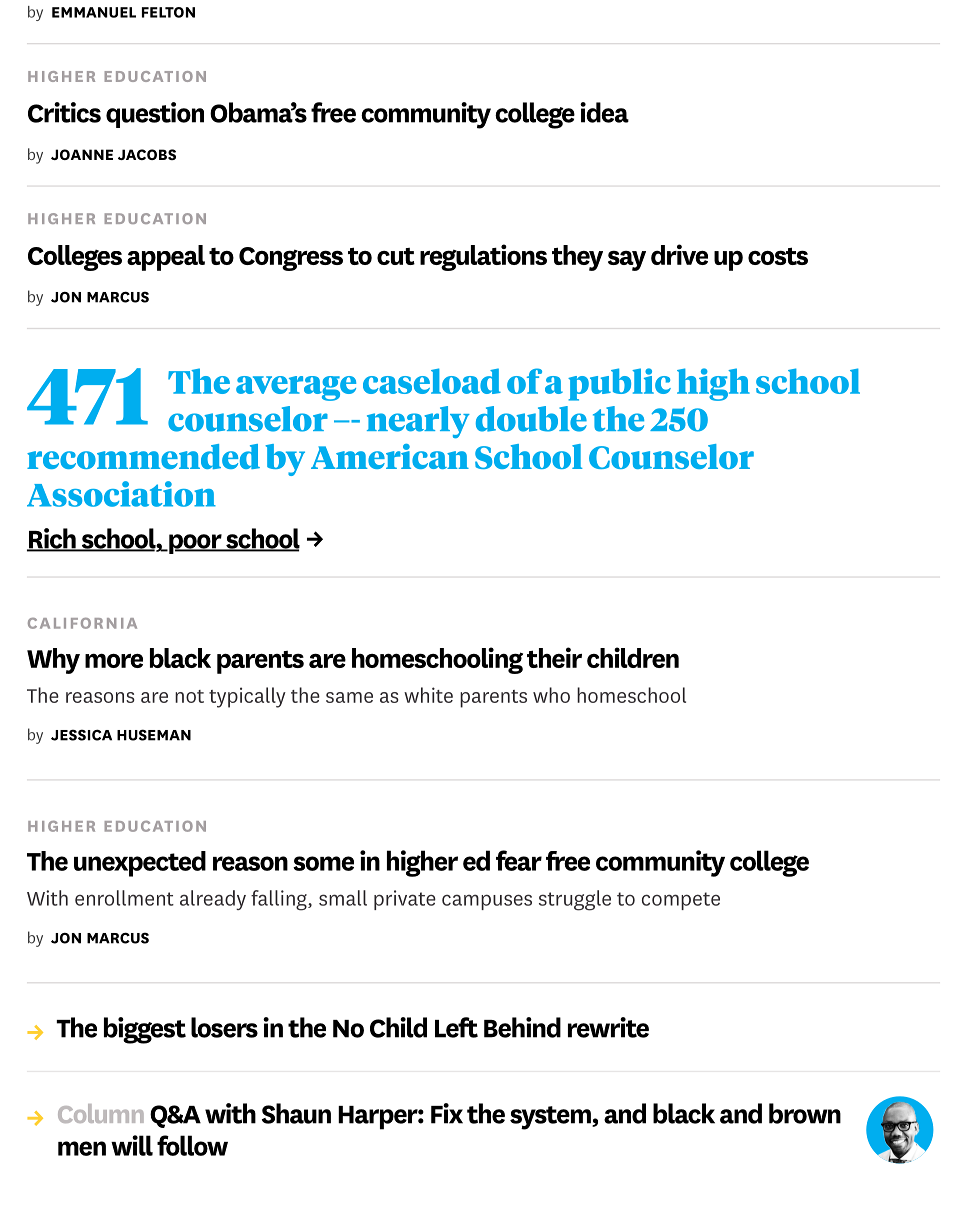  I want to click on costs, so click(778, 256).
